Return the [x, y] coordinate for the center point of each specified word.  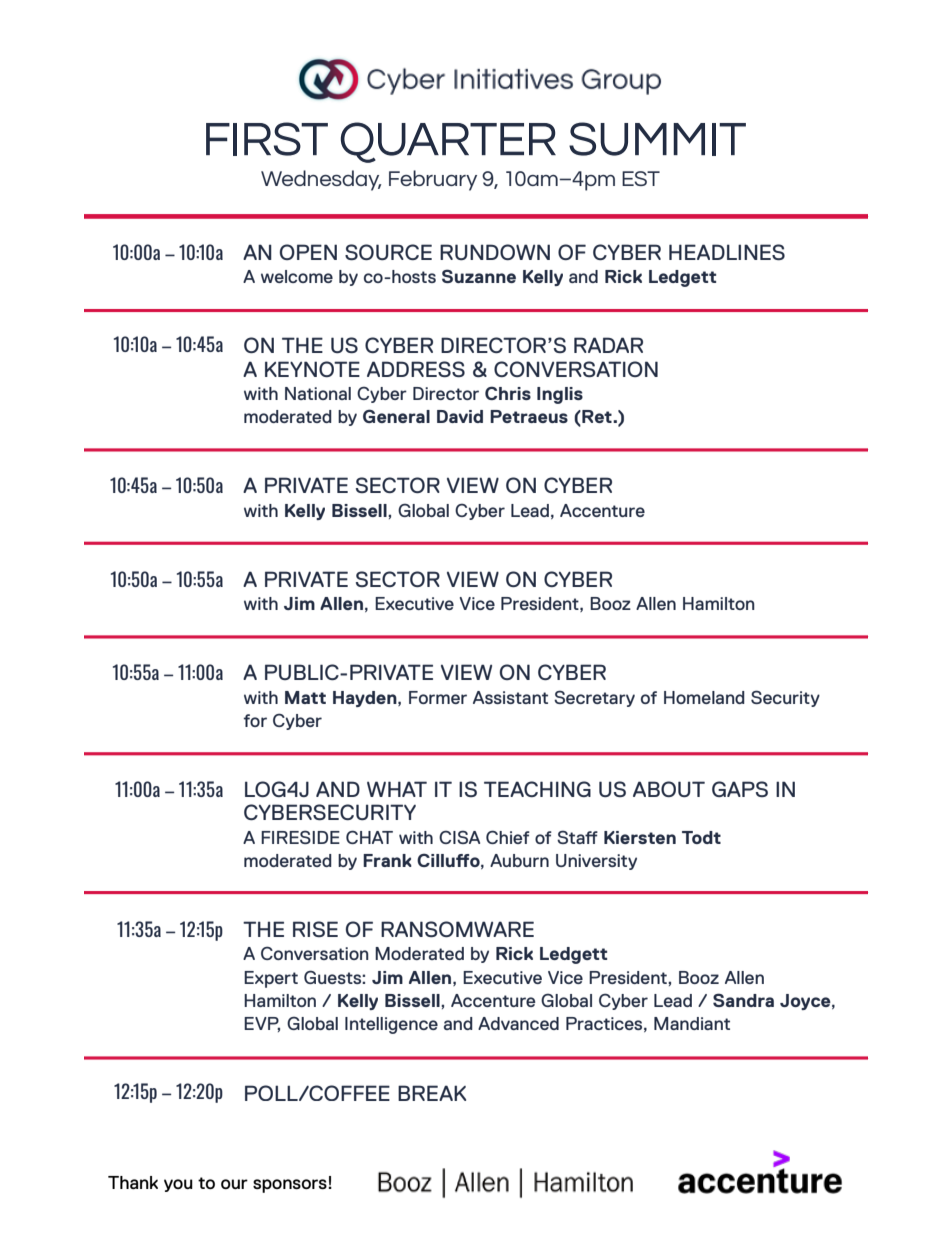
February [433, 180]
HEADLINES [727, 252]
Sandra [743, 1000]
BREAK [432, 1093]
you [178, 1185]
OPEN [308, 252]
